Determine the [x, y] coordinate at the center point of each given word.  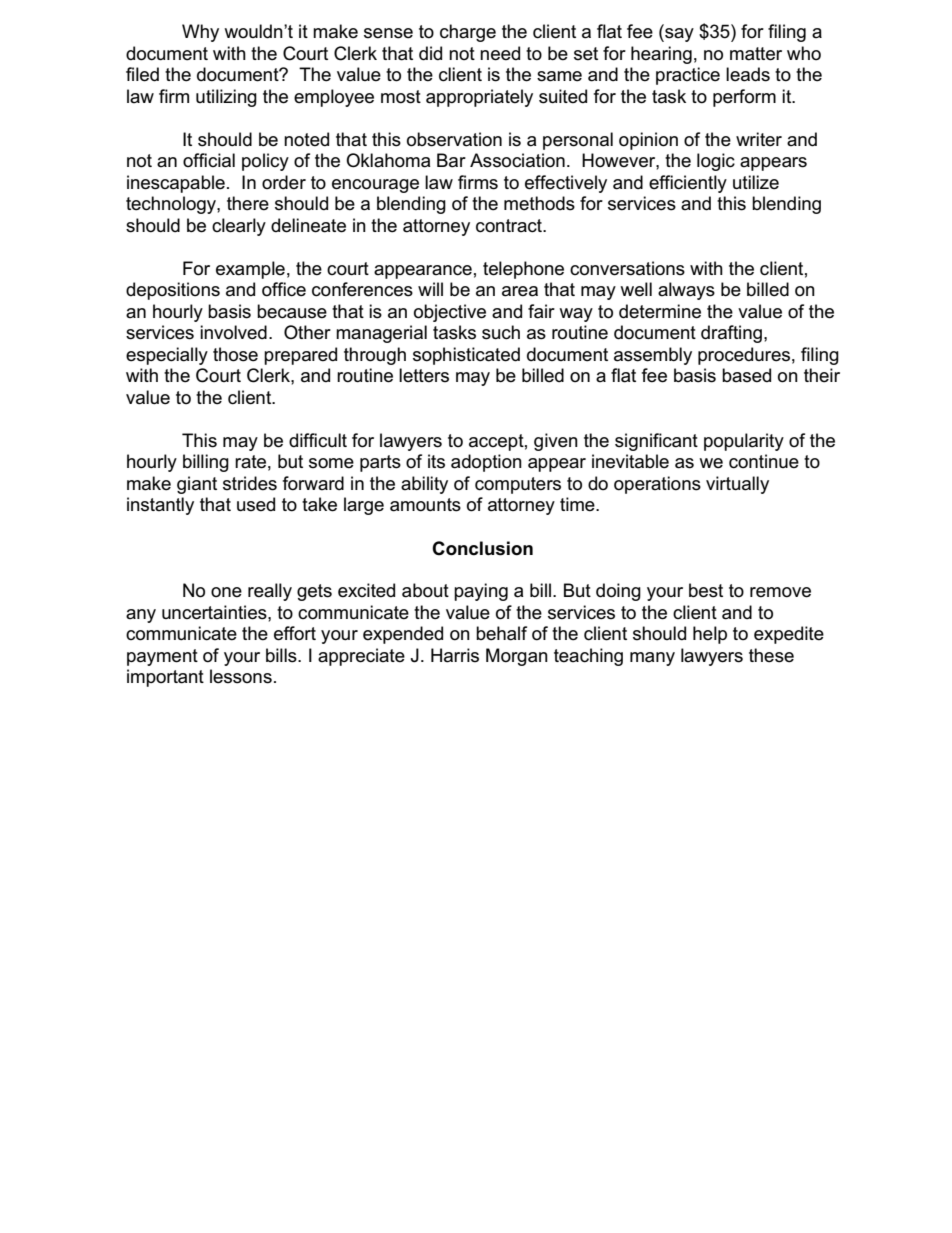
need [500, 53]
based [746, 375]
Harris [455, 655]
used [256, 504]
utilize [756, 182]
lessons [241, 676]
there [248, 203]
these [771, 655]
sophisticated [466, 356]
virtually [737, 485]
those [235, 354]
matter [756, 54]
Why [200, 33]
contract [510, 226]
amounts [425, 505]
